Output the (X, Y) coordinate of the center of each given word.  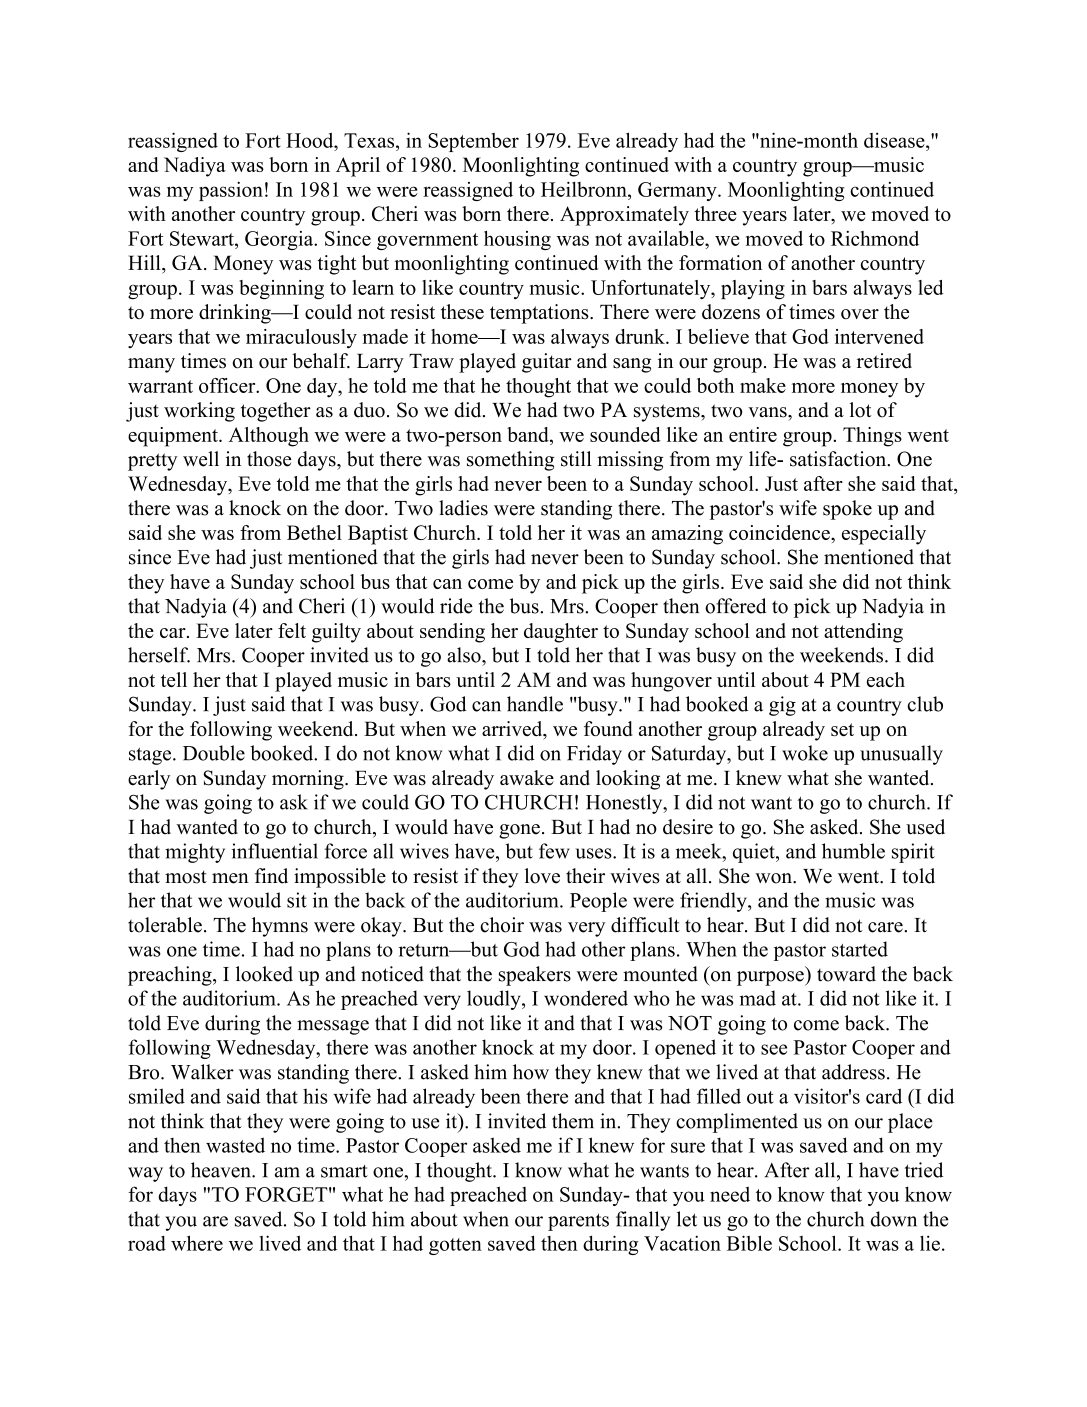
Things (872, 437)
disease (895, 140)
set (842, 729)
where (197, 1243)
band (529, 434)
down (894, 1219)
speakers (535, 976)
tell (174, 679)
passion (231, 191)
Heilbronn (585, 189)
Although (269, 437)
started (860, 949)
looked (264, 974)
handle (535, 704)
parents (578, 1222)
